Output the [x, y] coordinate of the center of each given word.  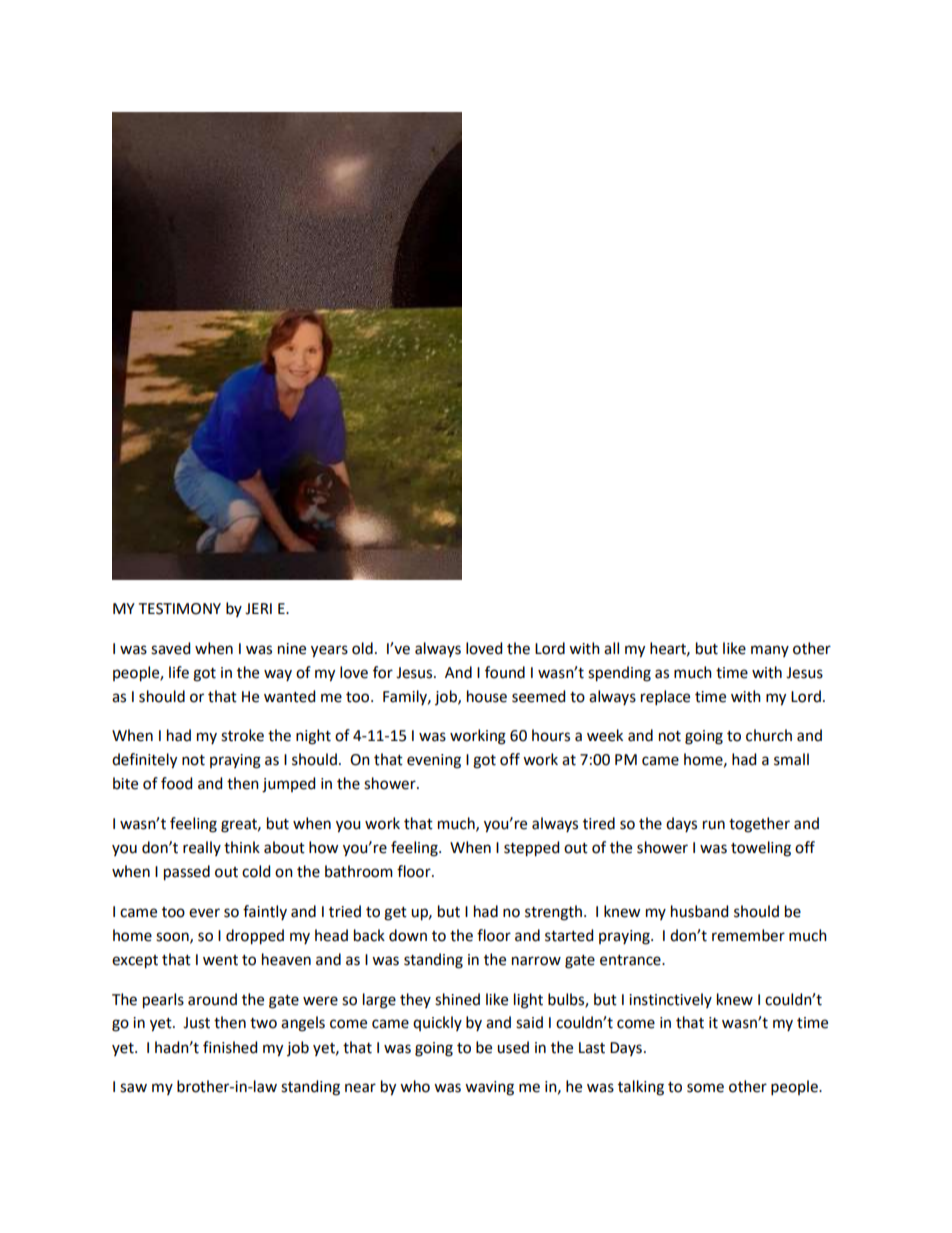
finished [230, 1047]
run [714, 825]
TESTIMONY [180, 609]
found [505, 672]
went [220, 960]
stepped [531, 849]
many [770, 651]
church [769, 735]
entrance [631, 960]
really [202, 848]
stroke [242, 735]
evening [434, 761]
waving [489, 1088]
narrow [536, 961]
